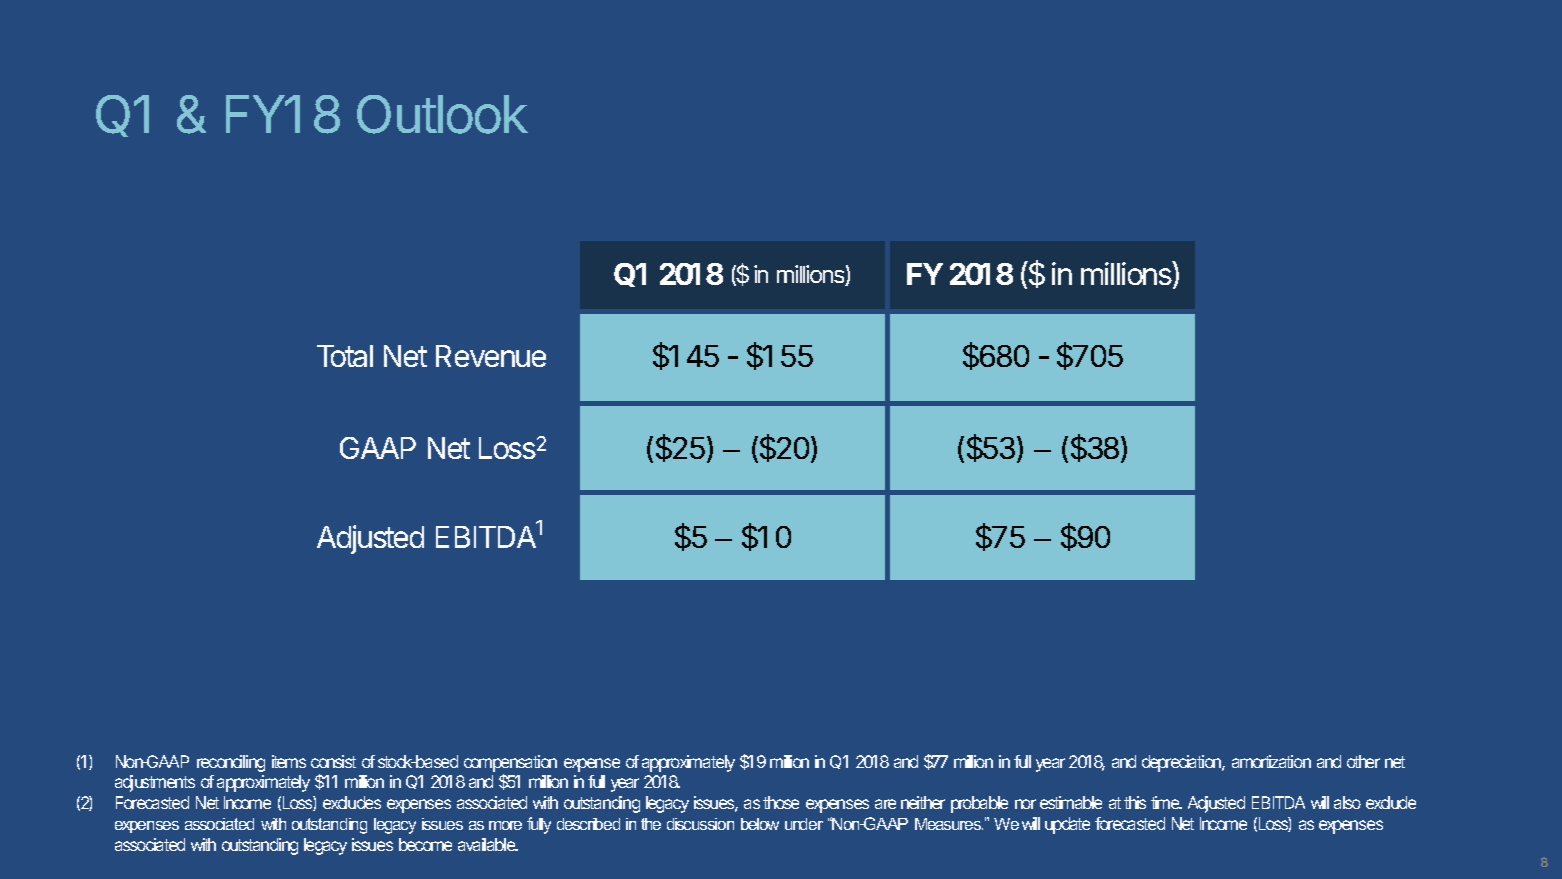  What do you see at coordinates (442, 114) in the image?
I see `Outlook` at bounding box center [442, 114].
